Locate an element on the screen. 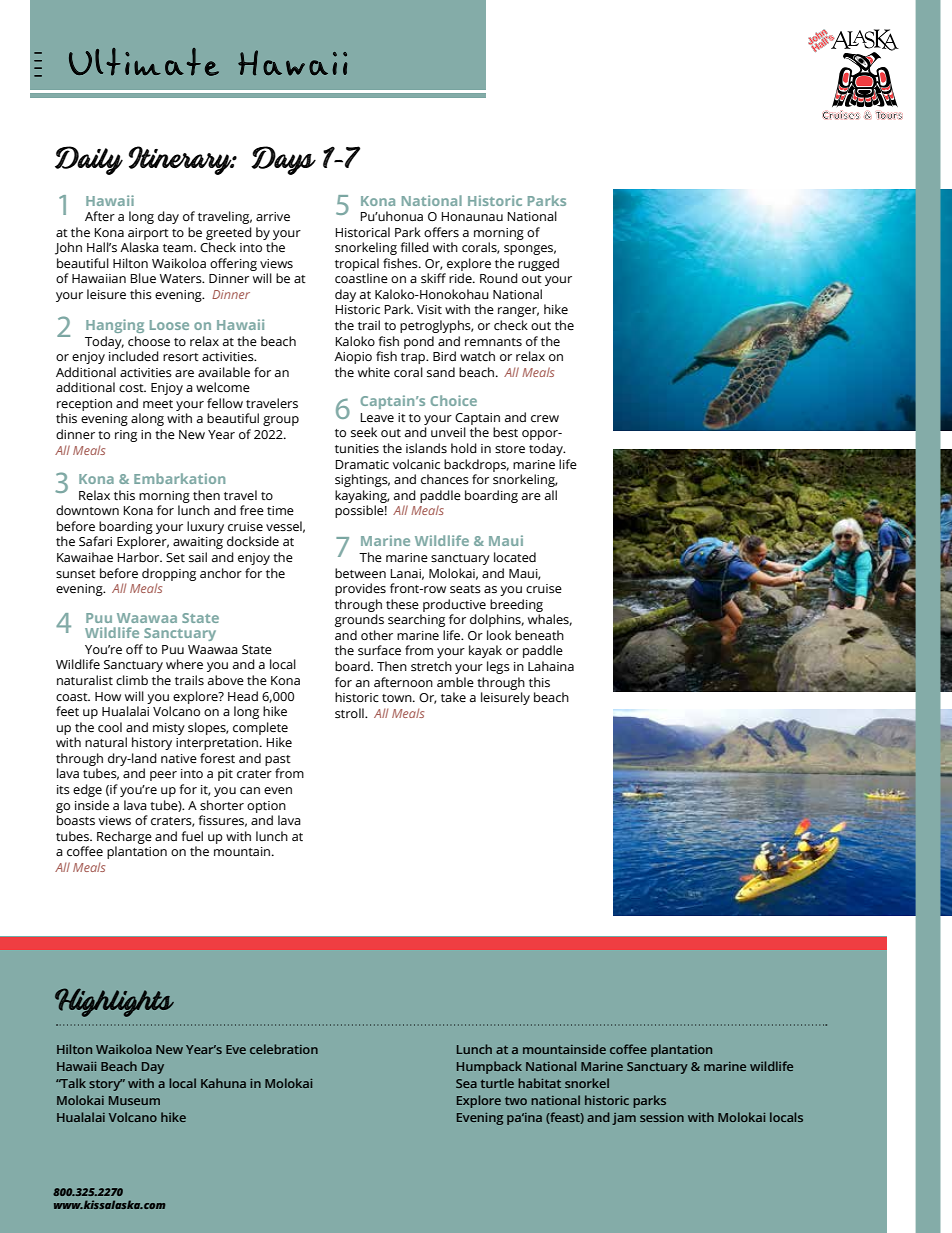 The image size is (952, 1233). climb is located at coordinates (132, 680).
